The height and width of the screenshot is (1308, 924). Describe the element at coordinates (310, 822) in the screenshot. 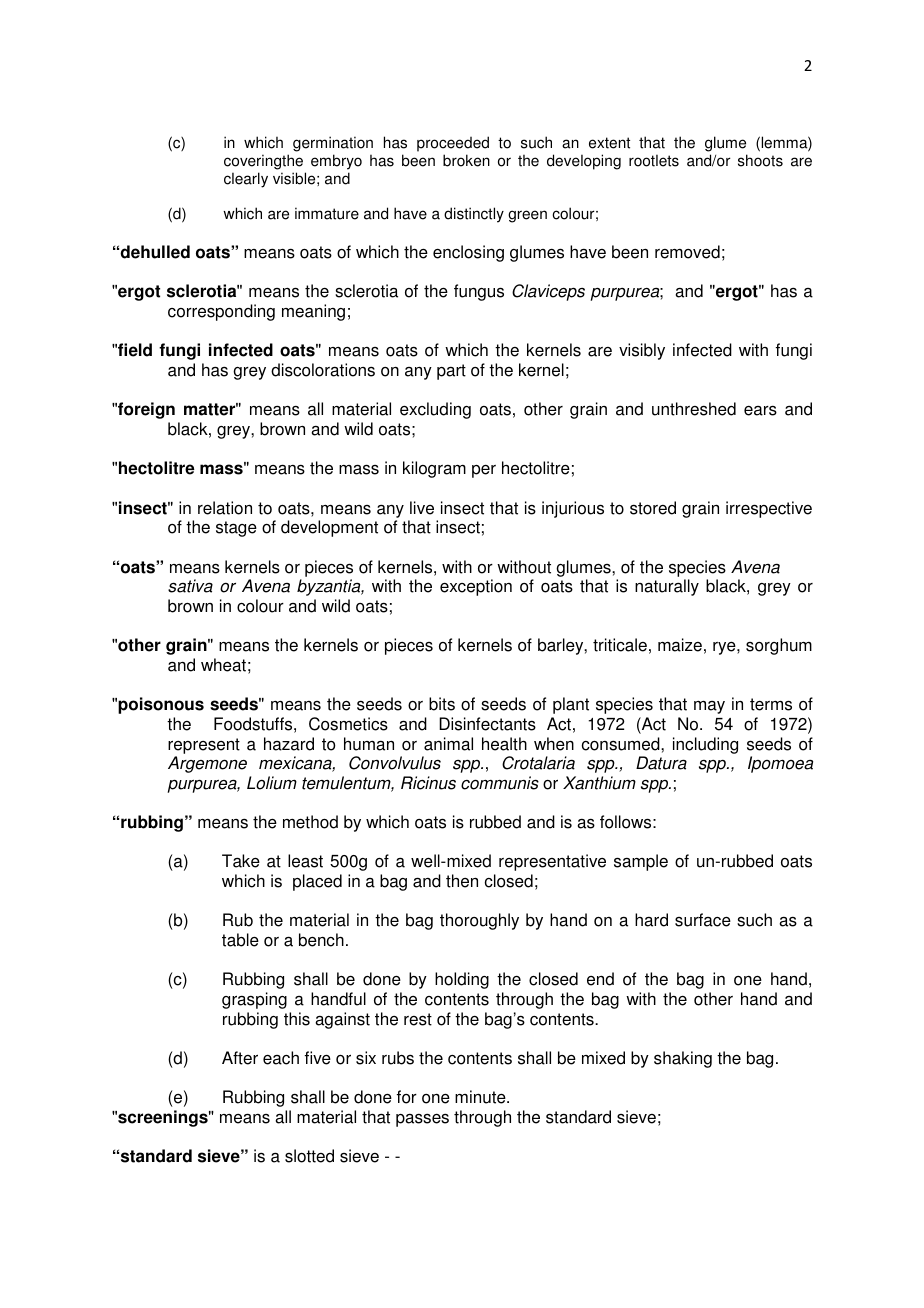

I see `method` at that location.
